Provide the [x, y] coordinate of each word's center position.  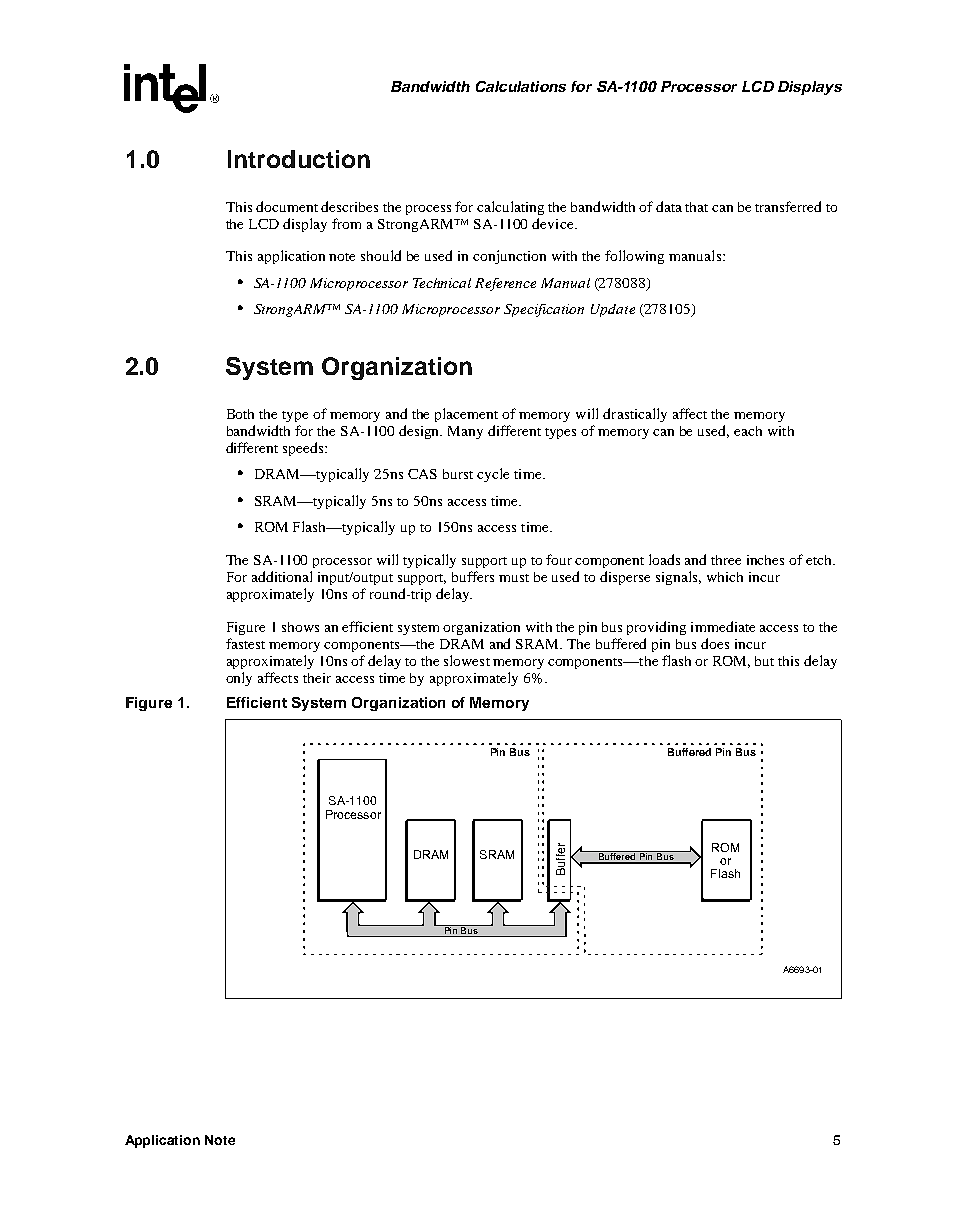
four [559, 559]
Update [613, 310]
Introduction [299, 159]
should [381, 255]
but [764, 661]
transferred [788, 206]
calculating [510, 208]
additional [282, 576]
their [317, 678]
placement [466, 415]
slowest [467, 660]
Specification [544, 310]
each [748, 431]
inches [765, 560]
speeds [304, 449]
